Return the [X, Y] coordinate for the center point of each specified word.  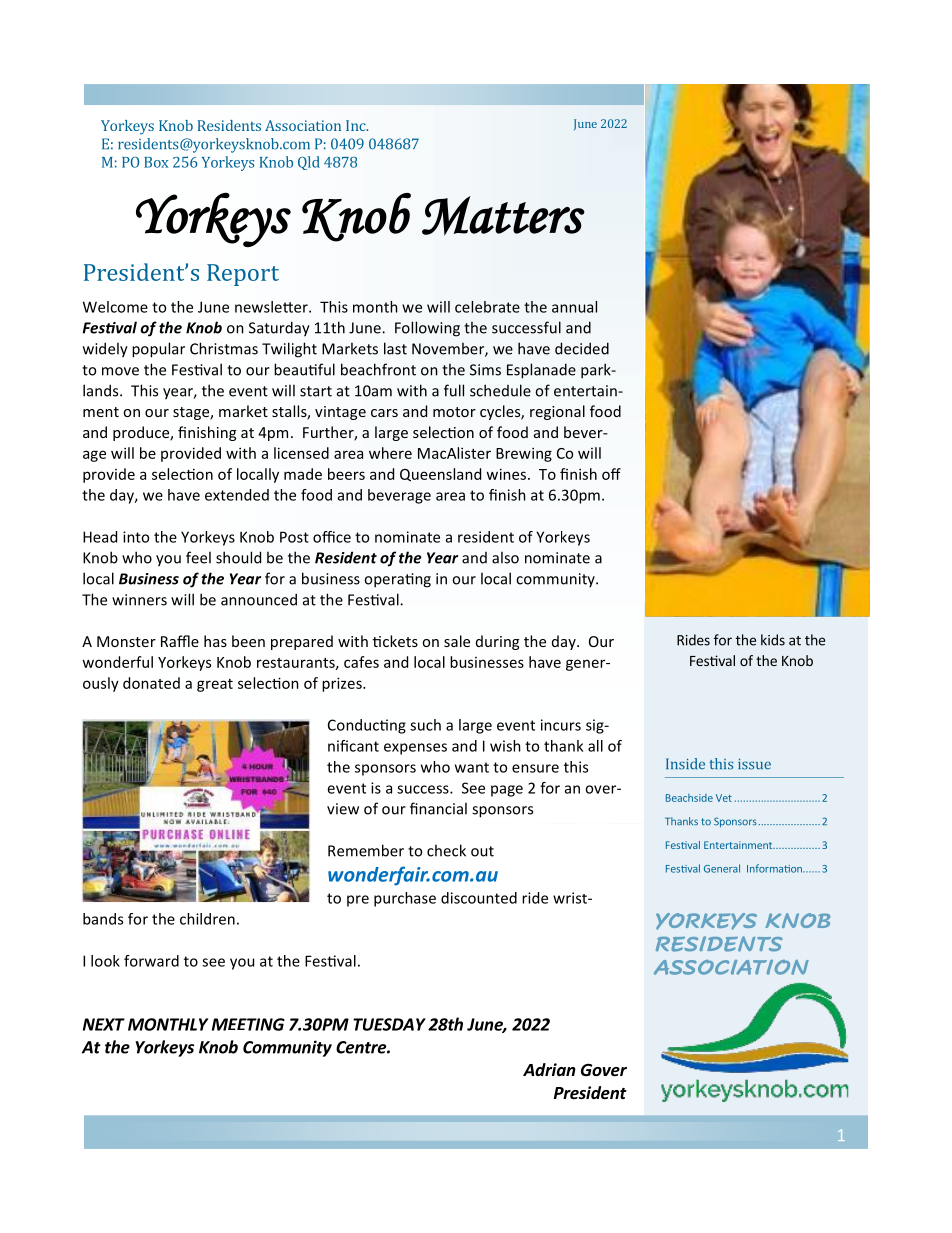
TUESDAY [389, 1024]
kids [773, 640]
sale [457, 641]
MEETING [248, 1024]
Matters [503, 216]
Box [156, 162]
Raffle [180, 641]
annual [574, 307]
